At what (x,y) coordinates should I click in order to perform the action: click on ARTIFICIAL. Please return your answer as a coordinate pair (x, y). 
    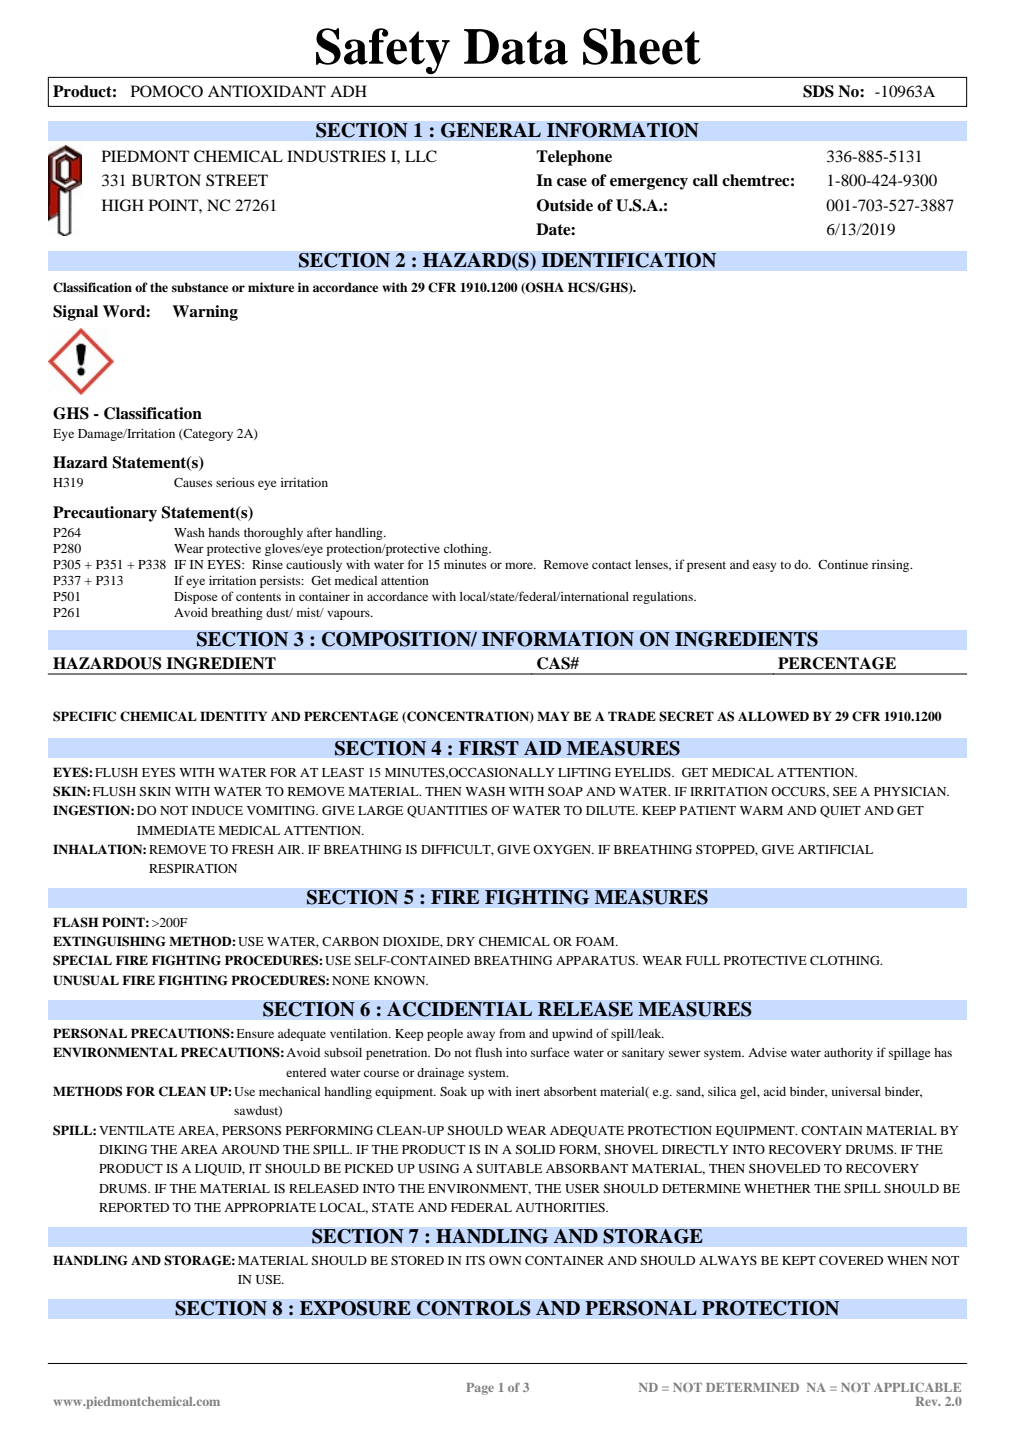
    Looking at the image, I should click on (835, 849).
